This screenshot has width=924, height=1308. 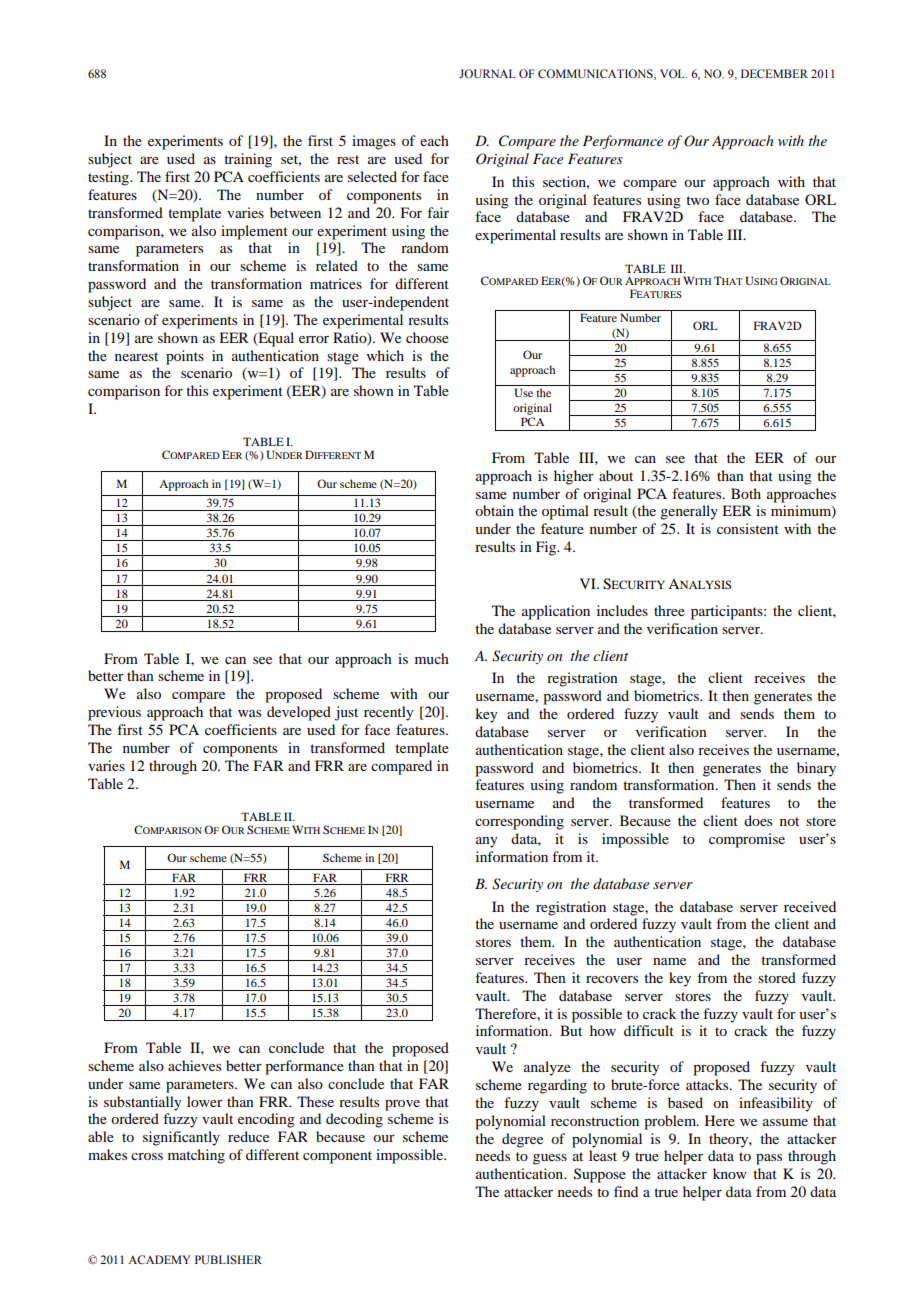 I want to click on training, so click(x=248, y=160).
